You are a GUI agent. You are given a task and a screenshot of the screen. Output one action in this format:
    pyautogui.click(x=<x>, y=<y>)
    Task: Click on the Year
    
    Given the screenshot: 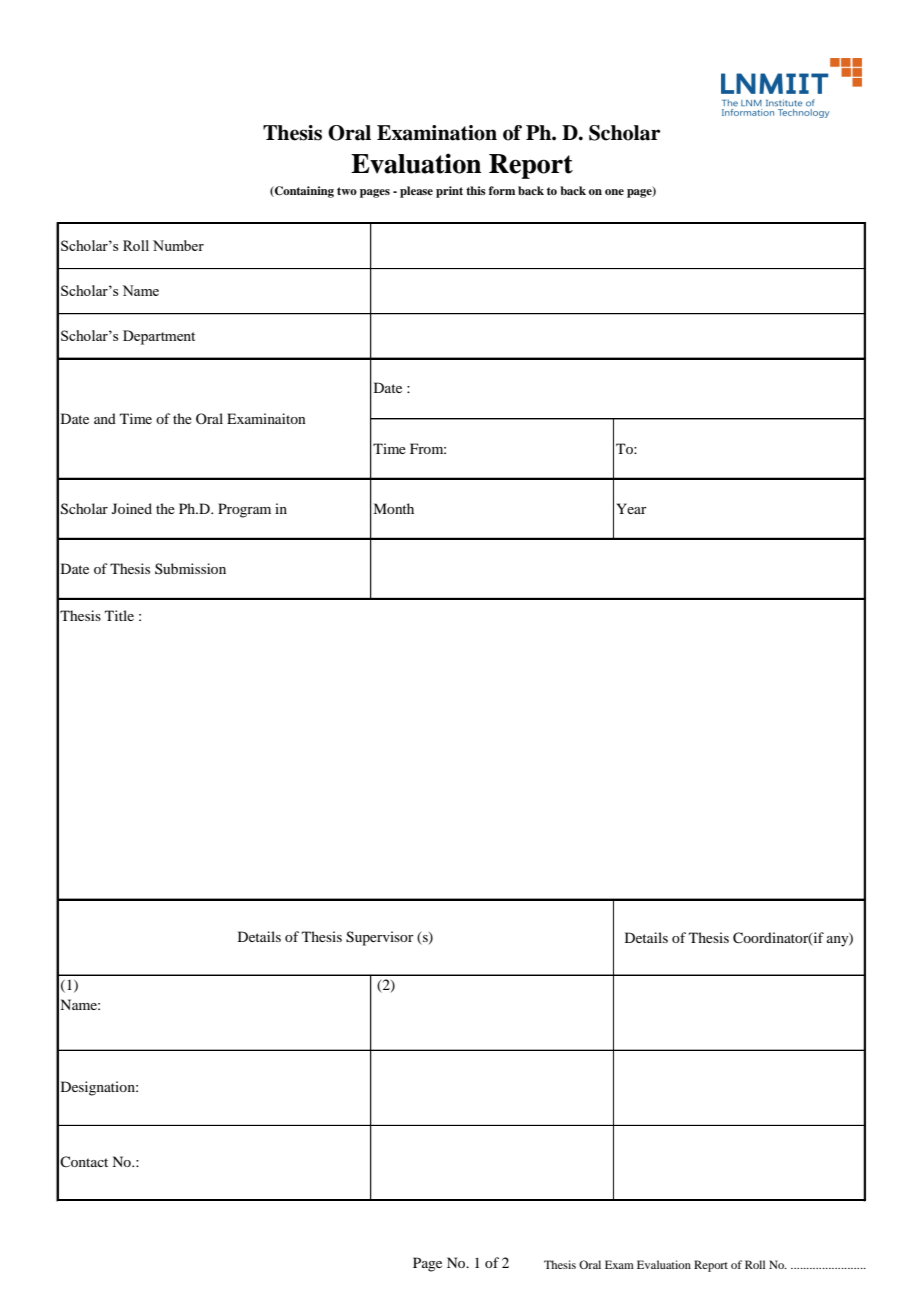 What is the action you would take?
    pyautogui.click(x=632, y=508)
